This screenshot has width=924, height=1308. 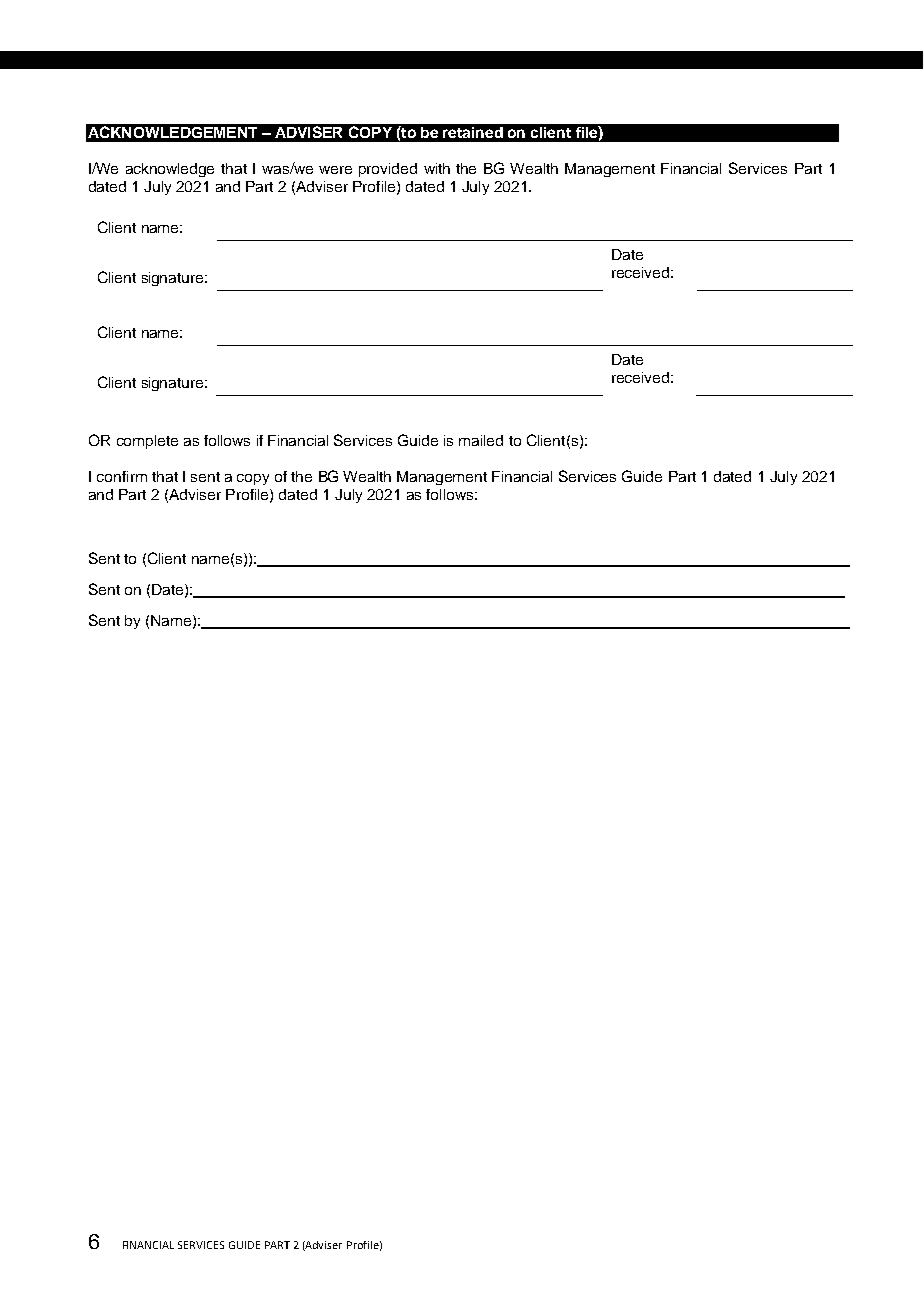 I want to click on provided, so click(x=388, y=170).
